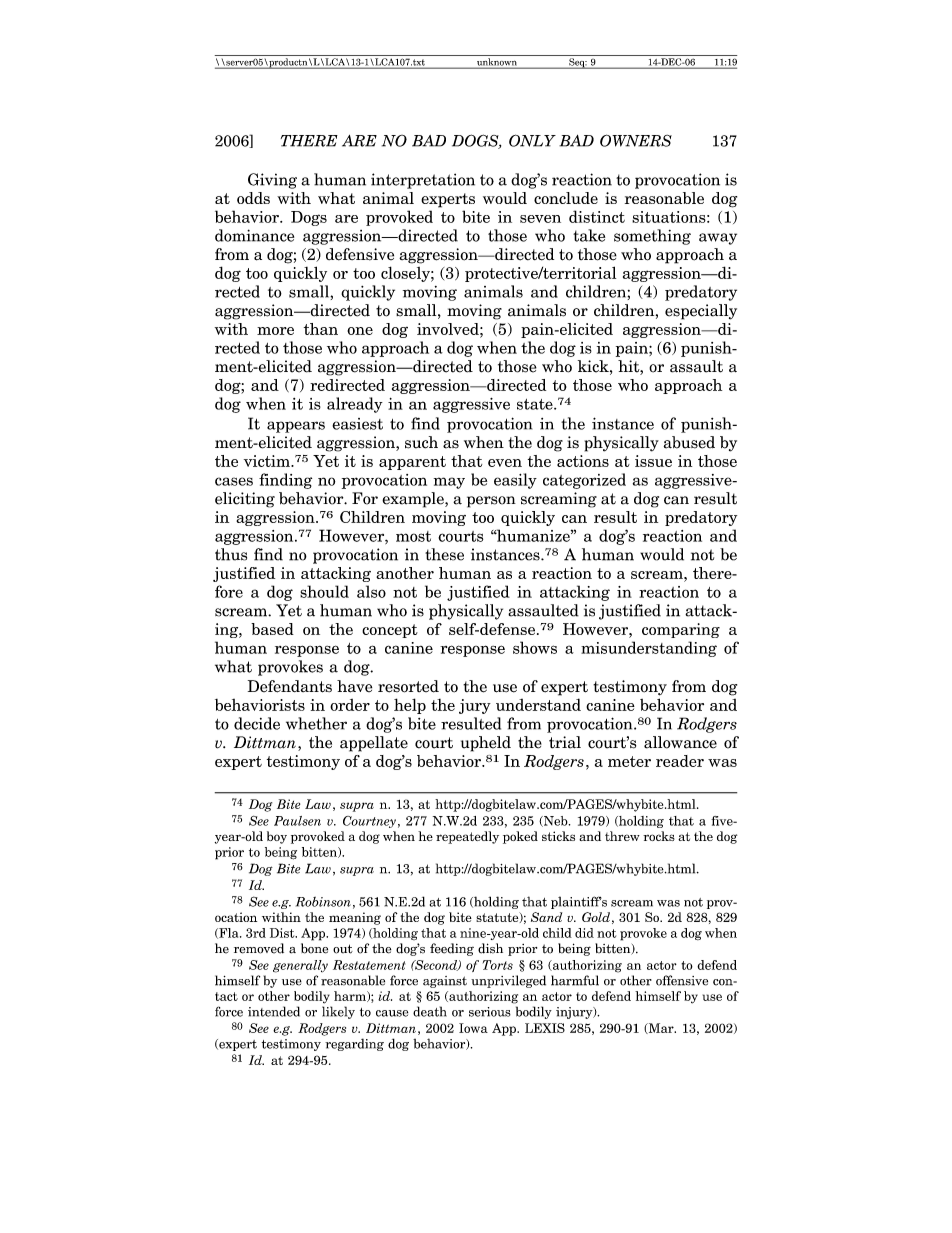 This image has height=1233, width=952. Describe the element at coordinates (423, 181) in the image. I see `interpretation` at that location.
